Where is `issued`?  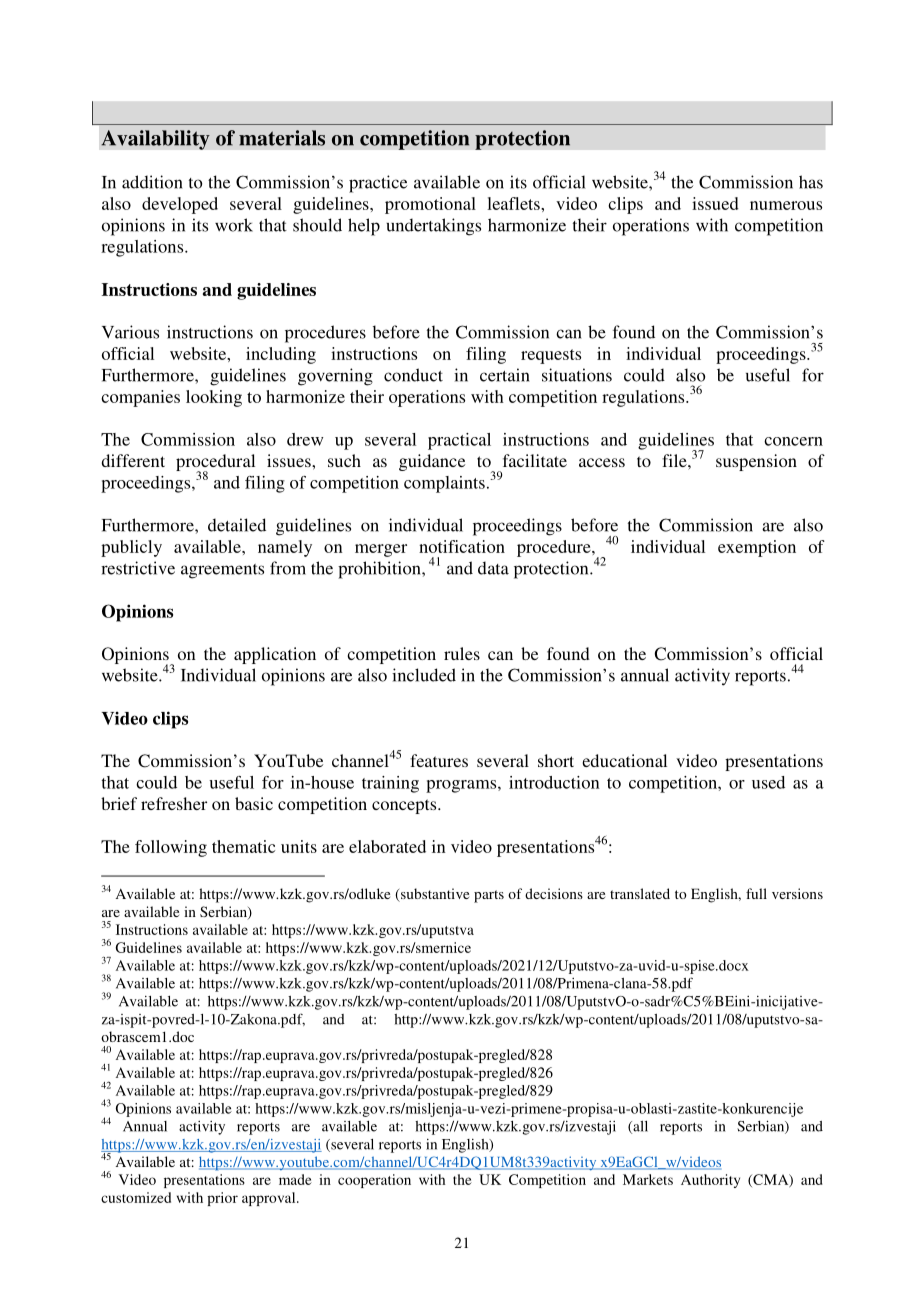 issued is located at coordinates (715, 203).
